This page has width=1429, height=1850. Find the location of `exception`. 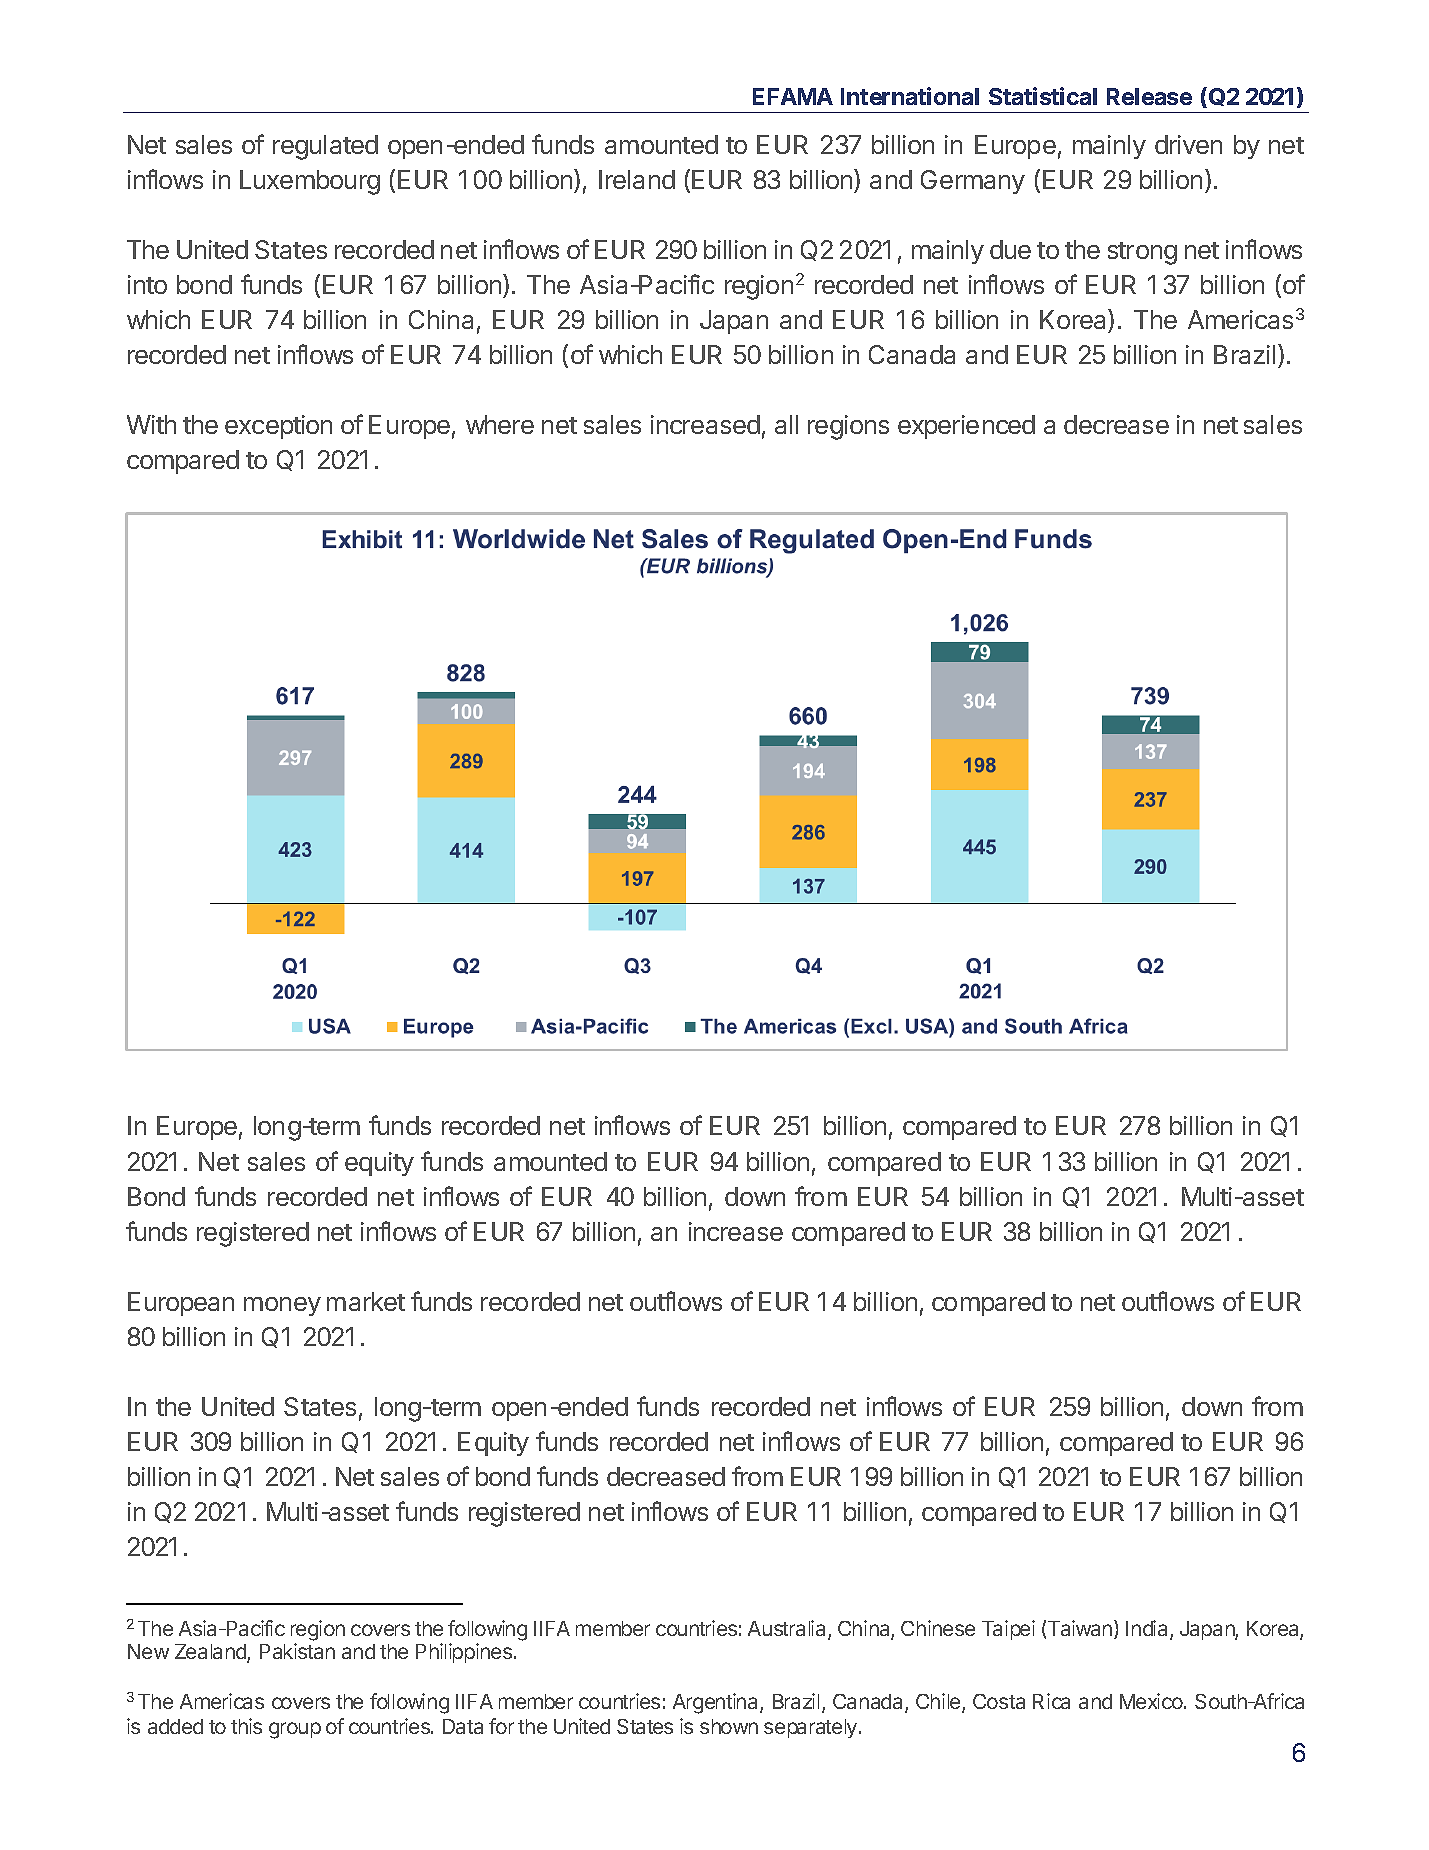

exception is located at coordinates (278, 427).
